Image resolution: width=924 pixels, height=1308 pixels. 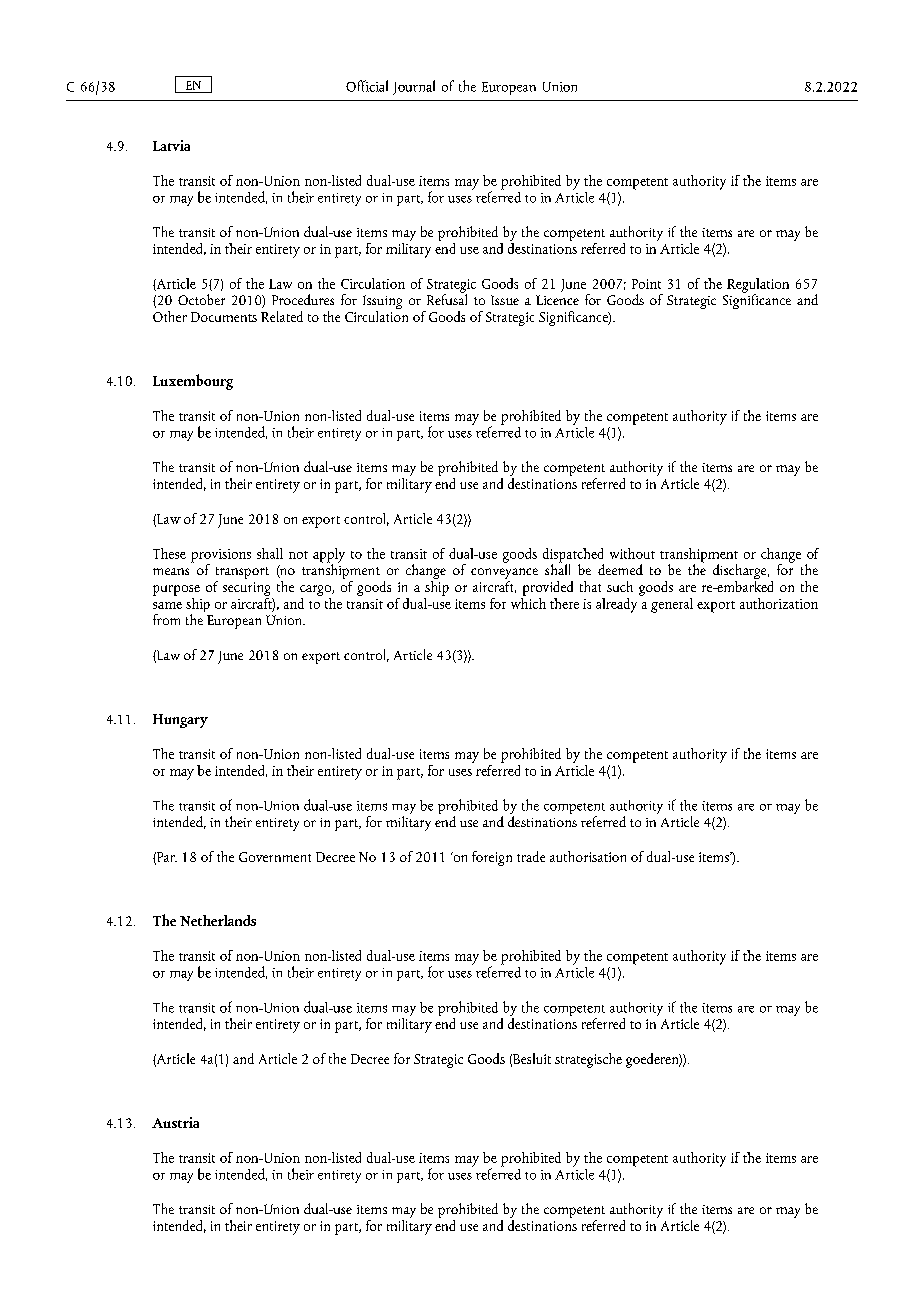 What do you see at coordinates (632, 553) in the screenshot?
I see `without` at bounding box center [632, 553].
